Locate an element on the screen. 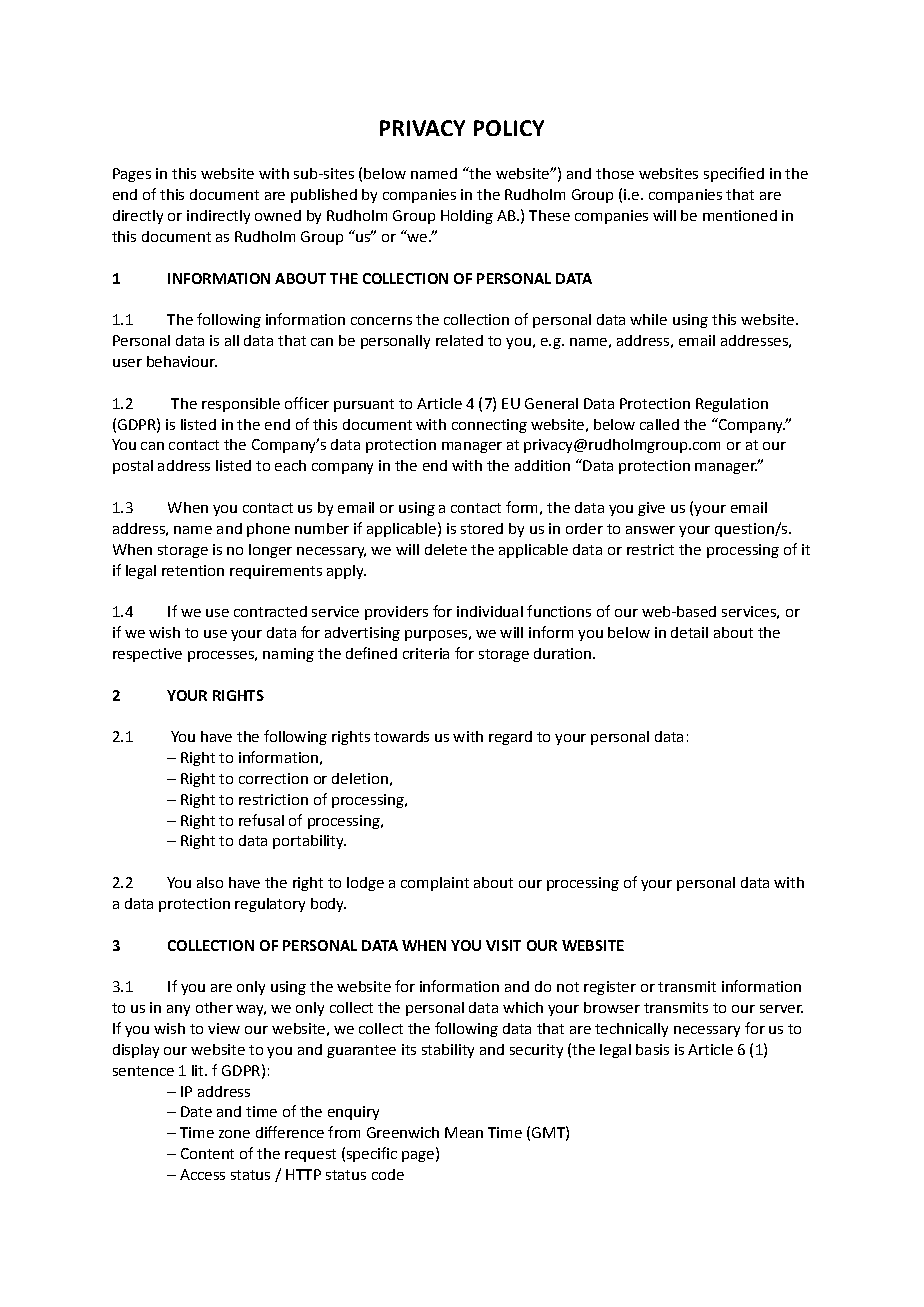  also is located at coordinates (210, 882).
